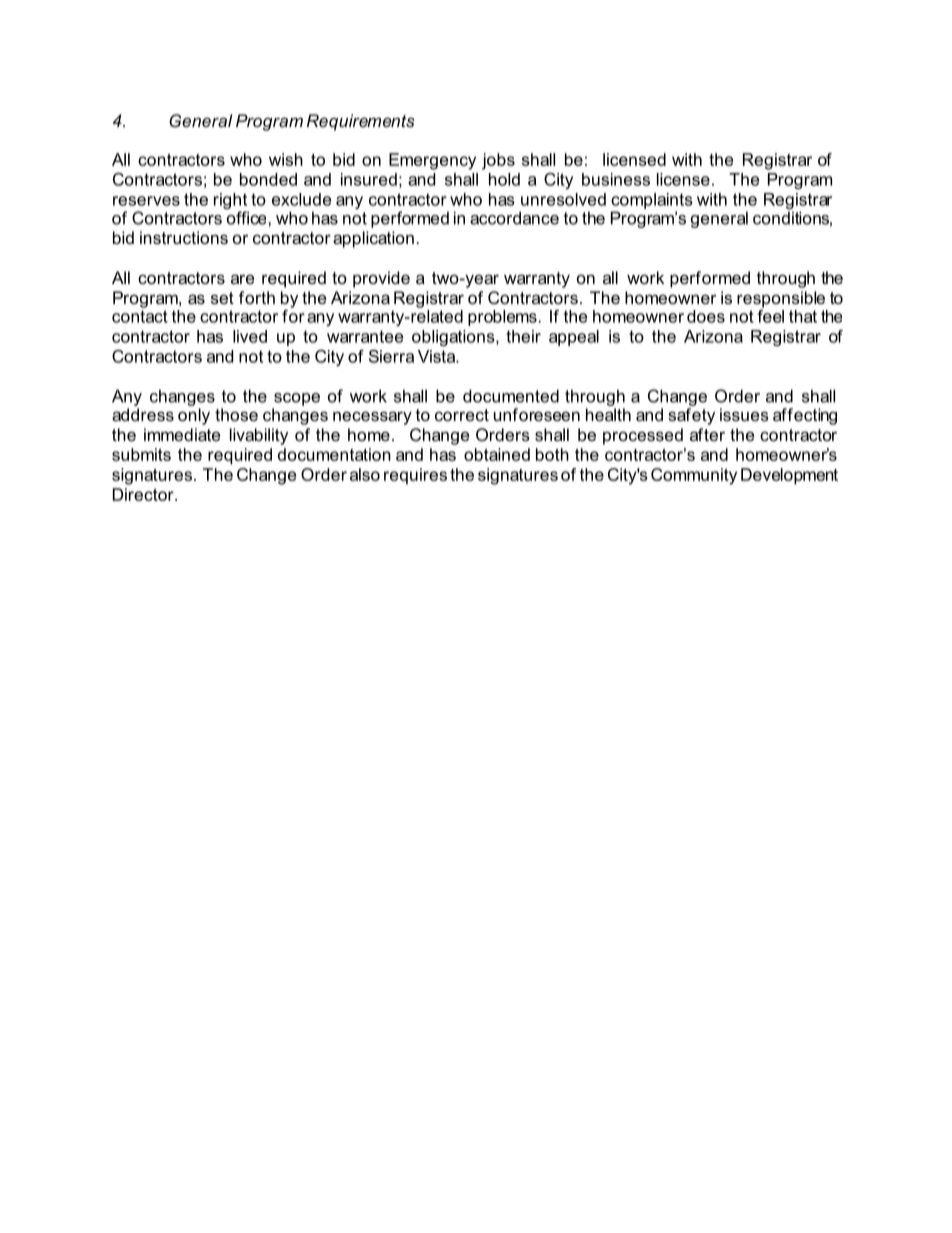 This page has width=952, height=1233. Describe the element at coordinates (744, 414) in the page. I see `issues` at that location.
